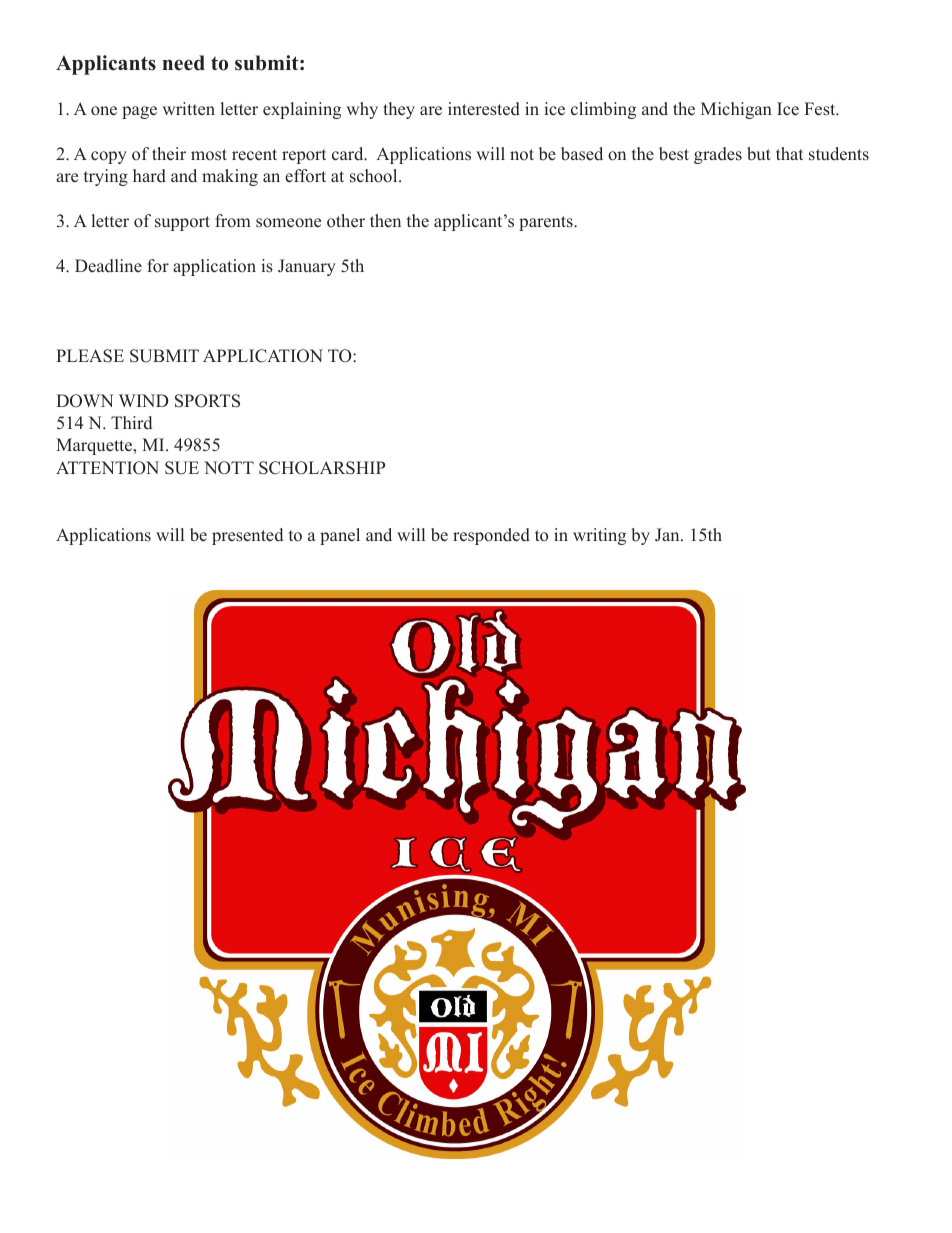 This document has width=952, height=1233. What do you see at coordinates (307, 267) in the document?
I see `January` at bounding box center [307, 267].
